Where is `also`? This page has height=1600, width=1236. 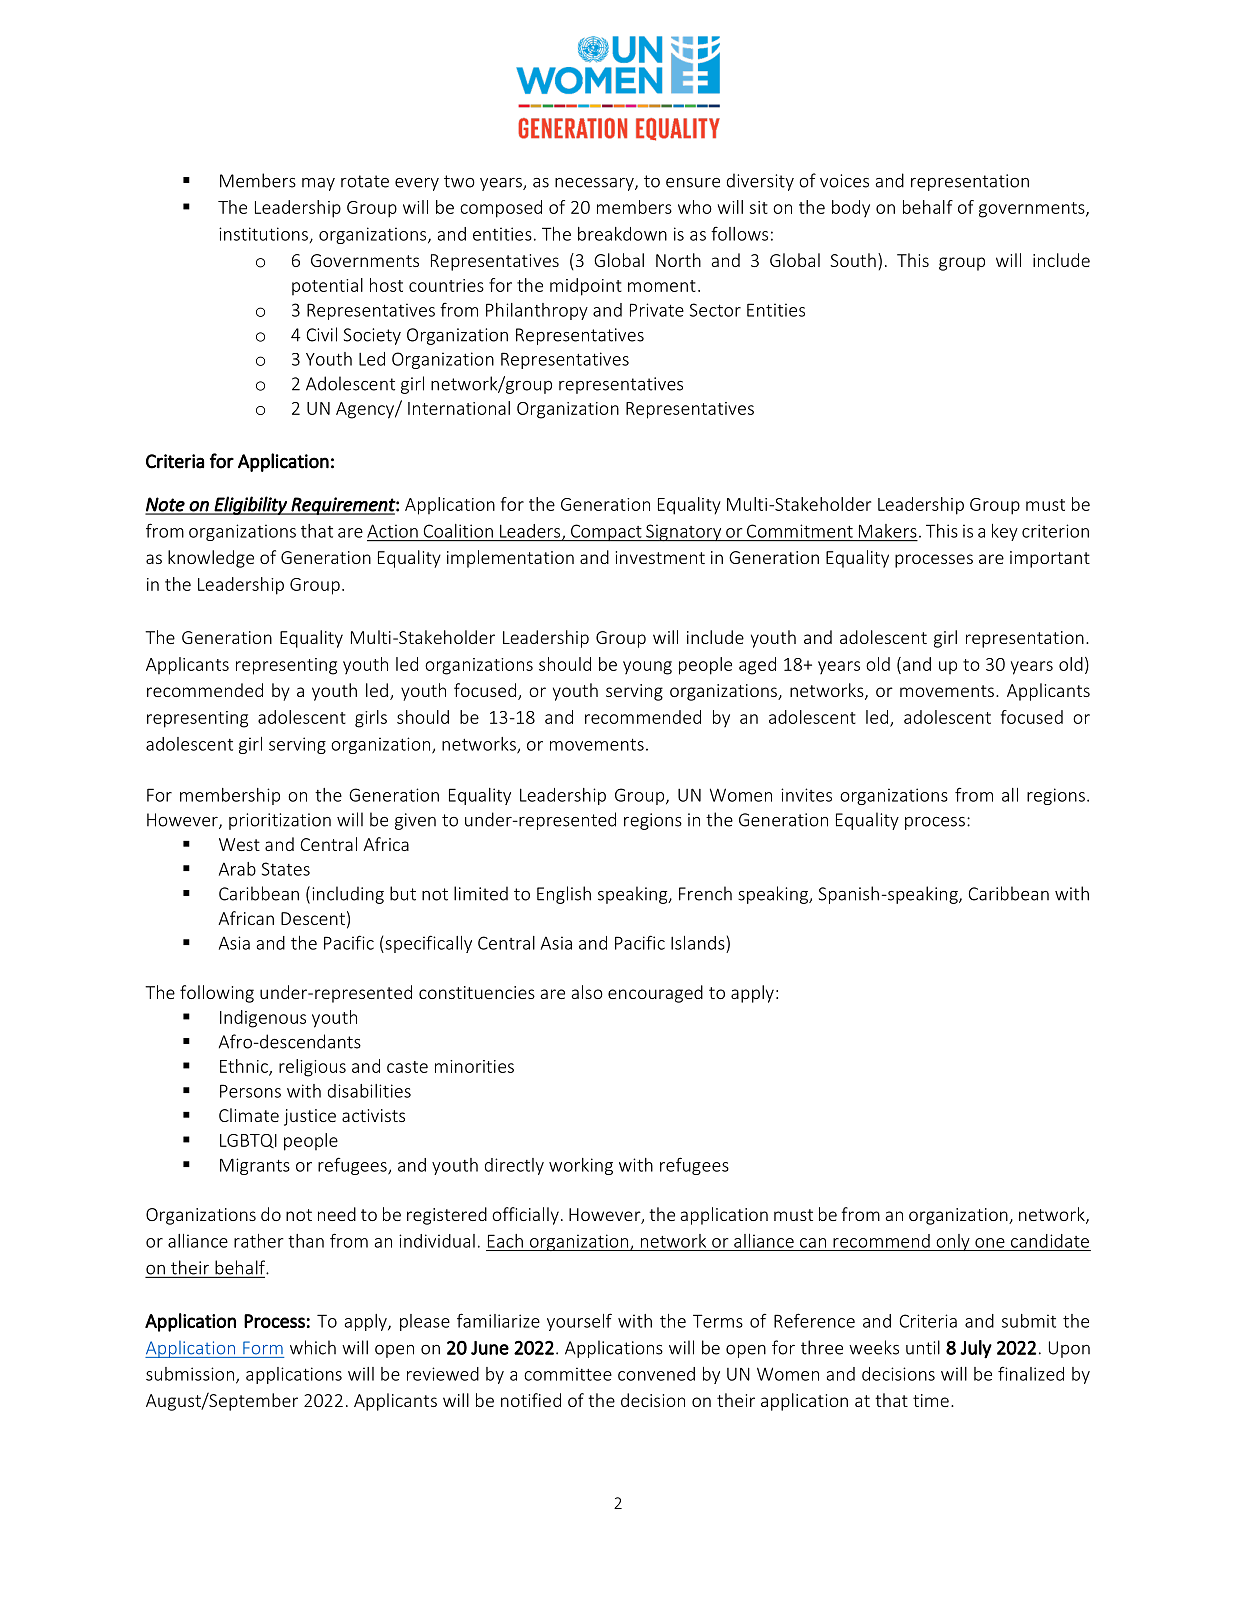
also is located at coordinates (587, 992).
